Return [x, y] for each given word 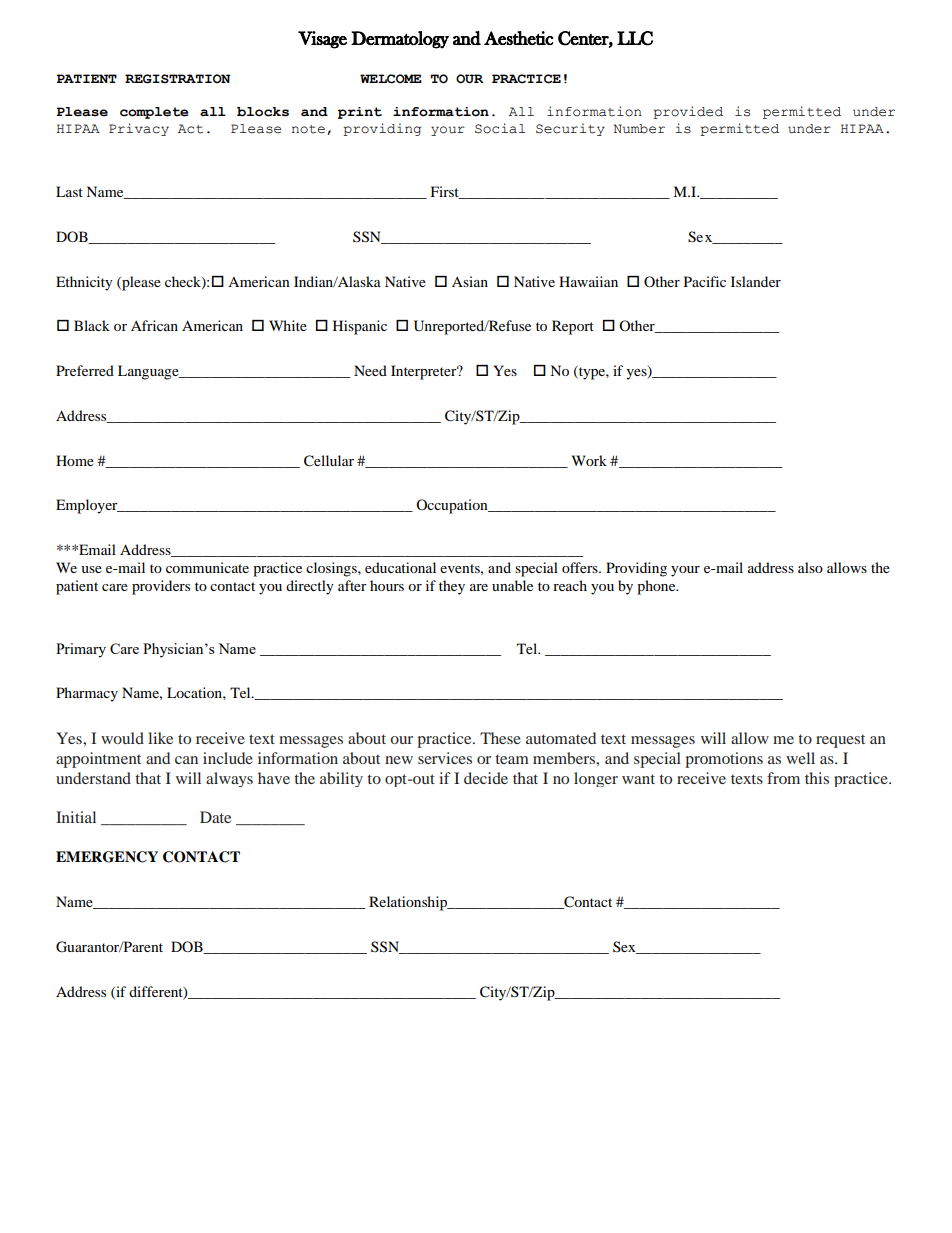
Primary [81, 650]
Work [589, 460]
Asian [470, 281]
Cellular [329, 461]
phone [657, 587]
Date [215, 817]
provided [688, 112]
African [154, 325]
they [452, 587]
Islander [756, 281]
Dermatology [400, 40]
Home [75, 460]
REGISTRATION [177, 79]
